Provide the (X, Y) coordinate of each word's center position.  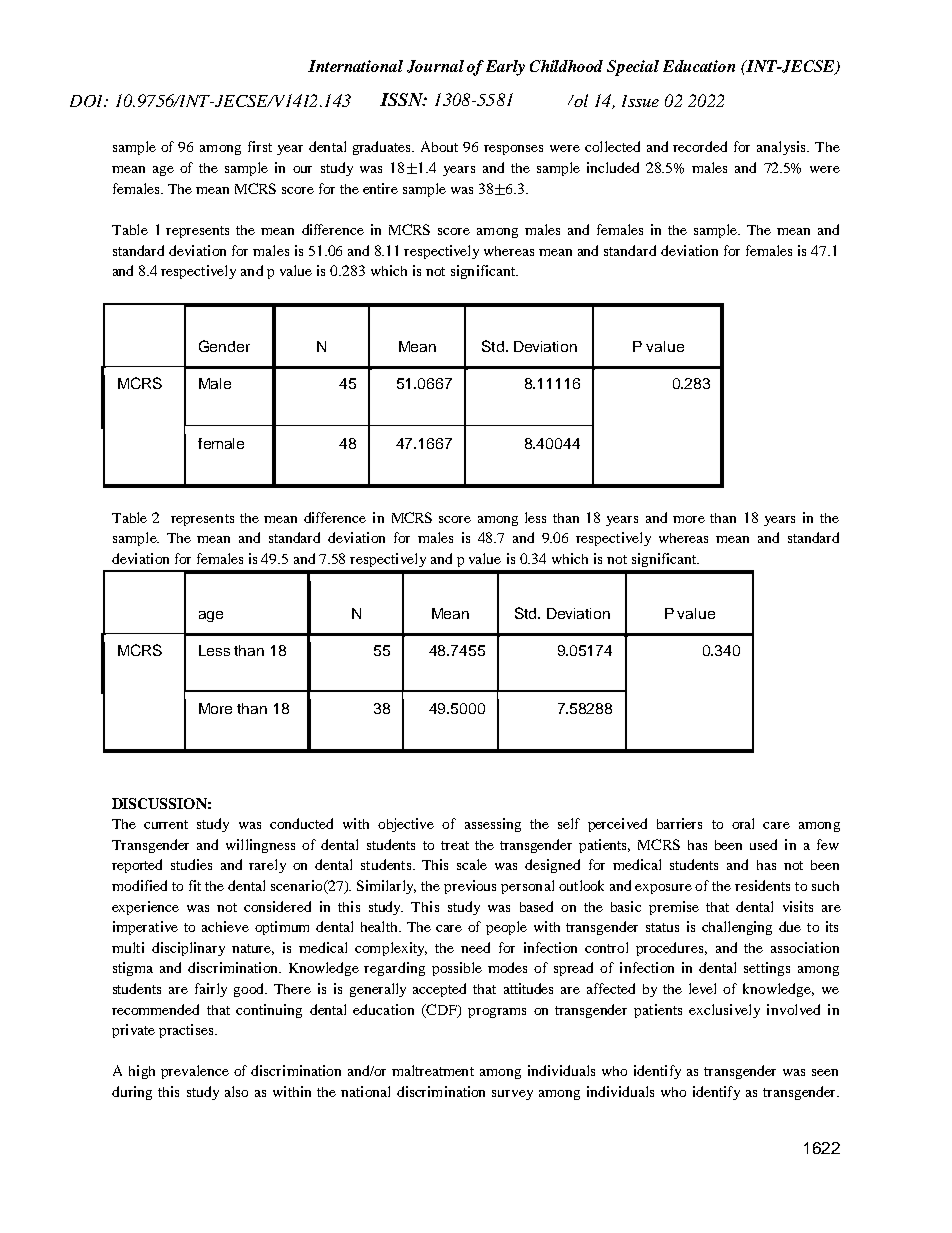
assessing (493, 825)
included (613, 167)
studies (191, 864)
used (763, 844)
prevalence (195, 1072)
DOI (88, 101)
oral (743, 823)
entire (380, 188)
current (166, 824)
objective (406, 825)
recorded (700, 146)
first (260, 146)
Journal (435, 66)
